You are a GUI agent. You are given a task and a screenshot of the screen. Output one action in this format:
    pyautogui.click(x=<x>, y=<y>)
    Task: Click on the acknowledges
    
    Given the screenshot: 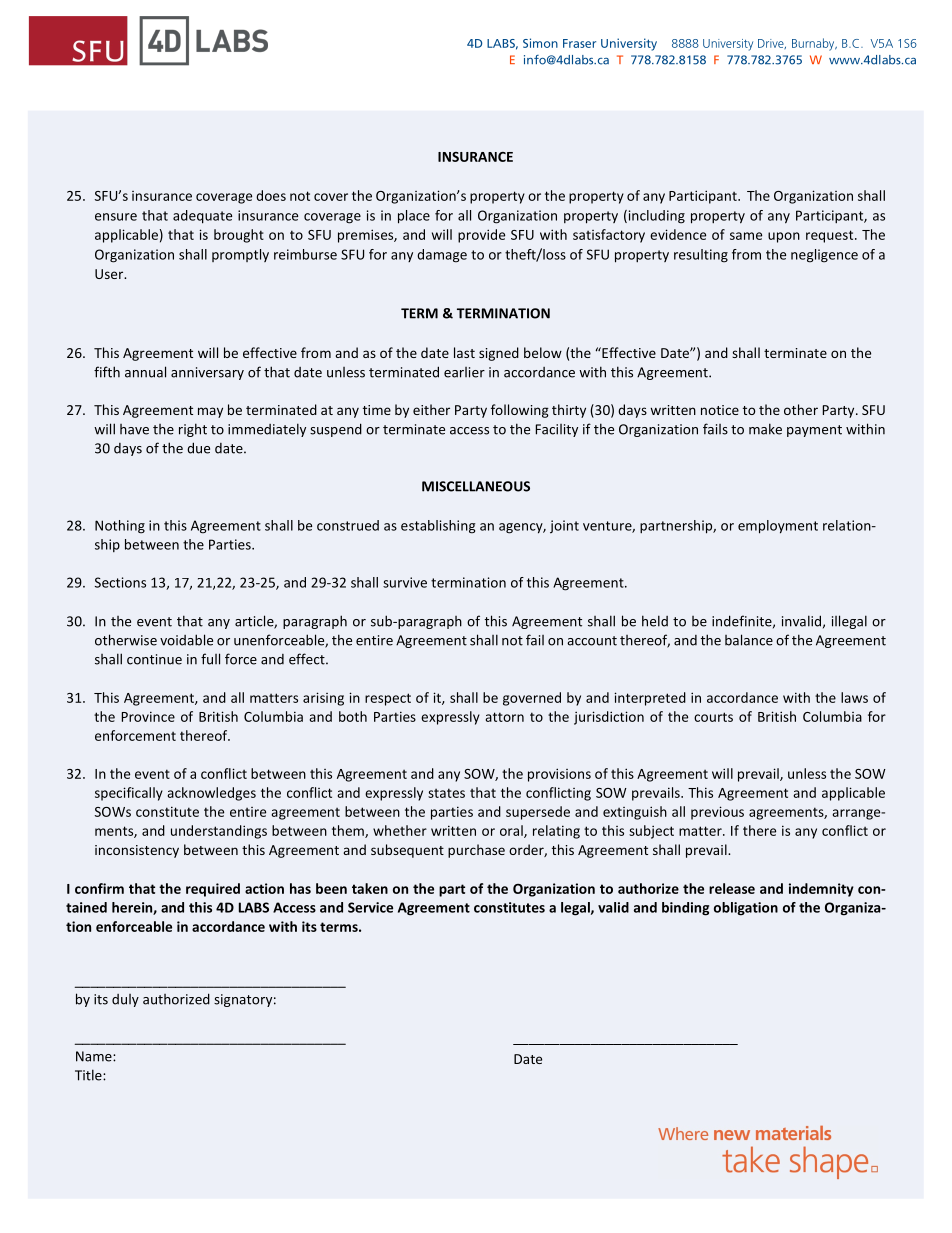 What is the action you would take?
    pyautogui.click(x=211, y=794)
